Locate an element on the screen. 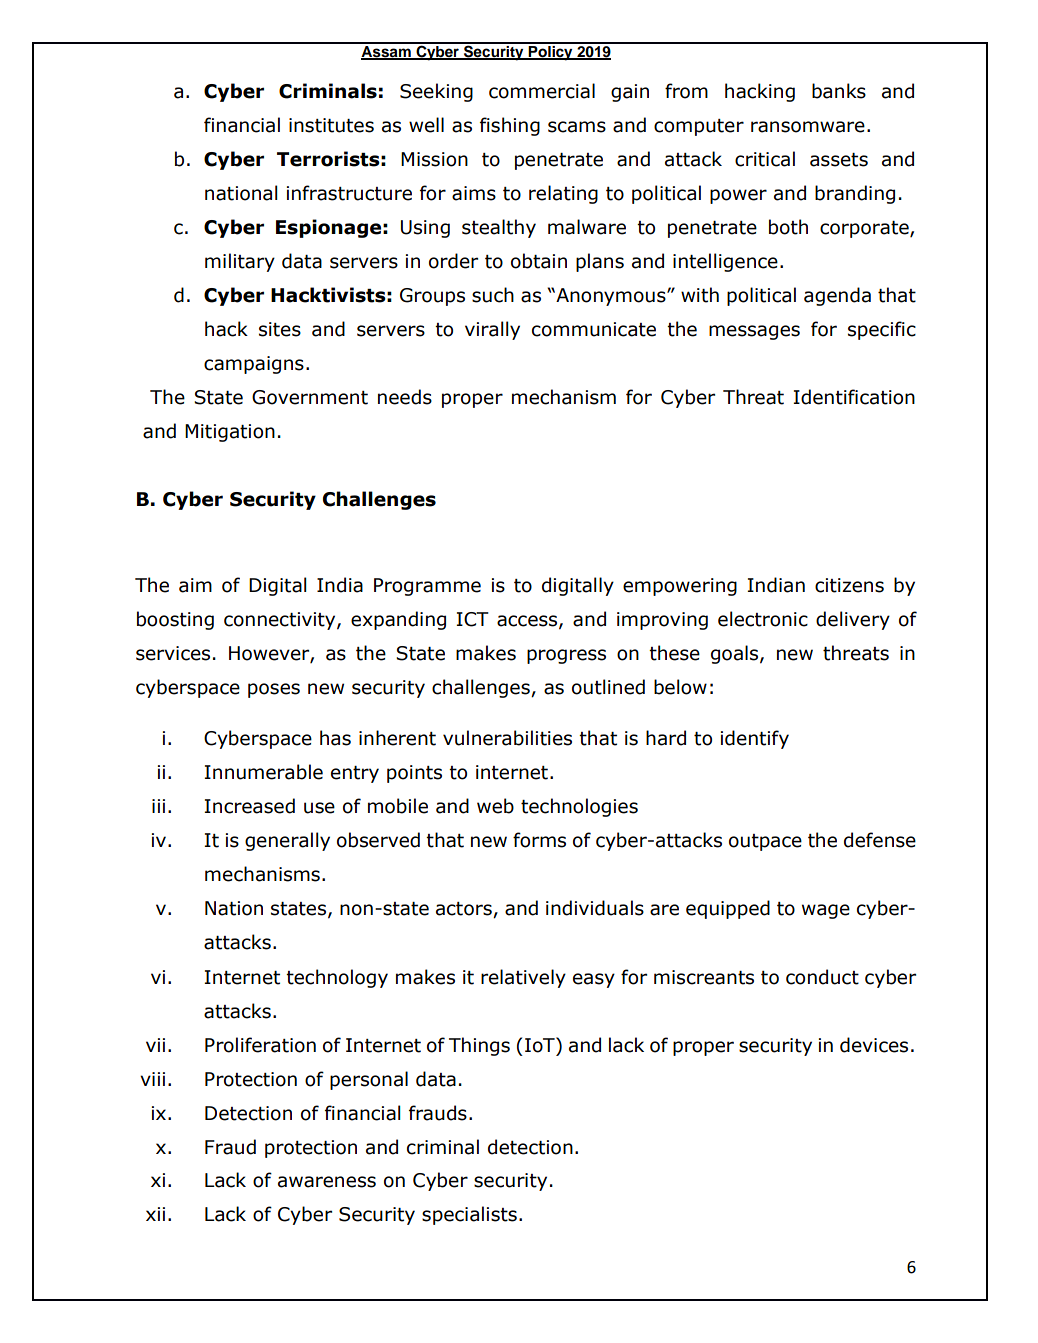  ransomware is located at coordinates (808, 127).
